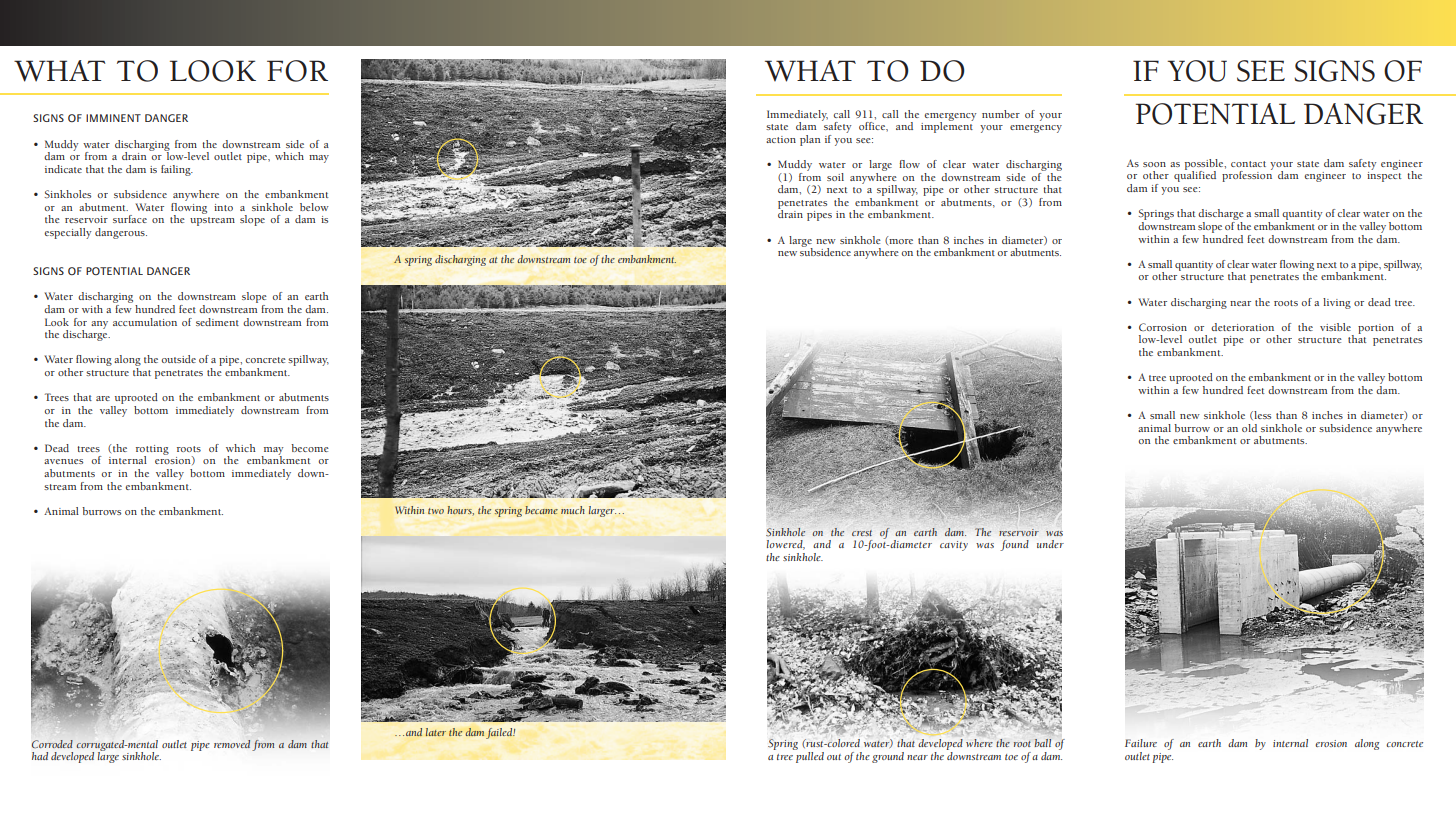 Image resolution: width=1456 pixels, height=837 pixels. I want to click on pulled, so click(809, 756).
